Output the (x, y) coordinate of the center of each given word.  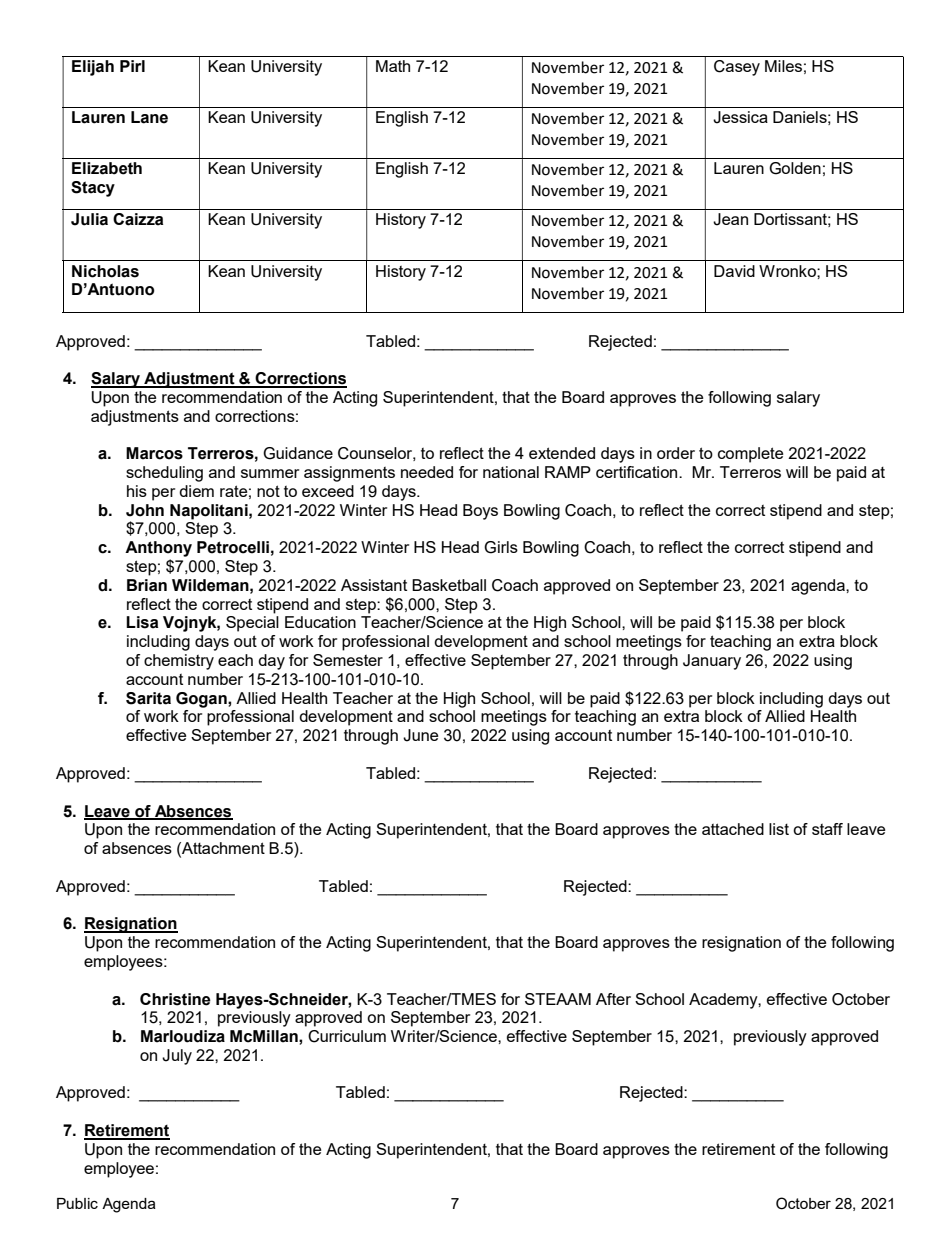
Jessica (740, 117)
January (712, 662)
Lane (149, 117)
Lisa (142, 622)
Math (393, 66)
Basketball (449, 585)
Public (77, 1203)
